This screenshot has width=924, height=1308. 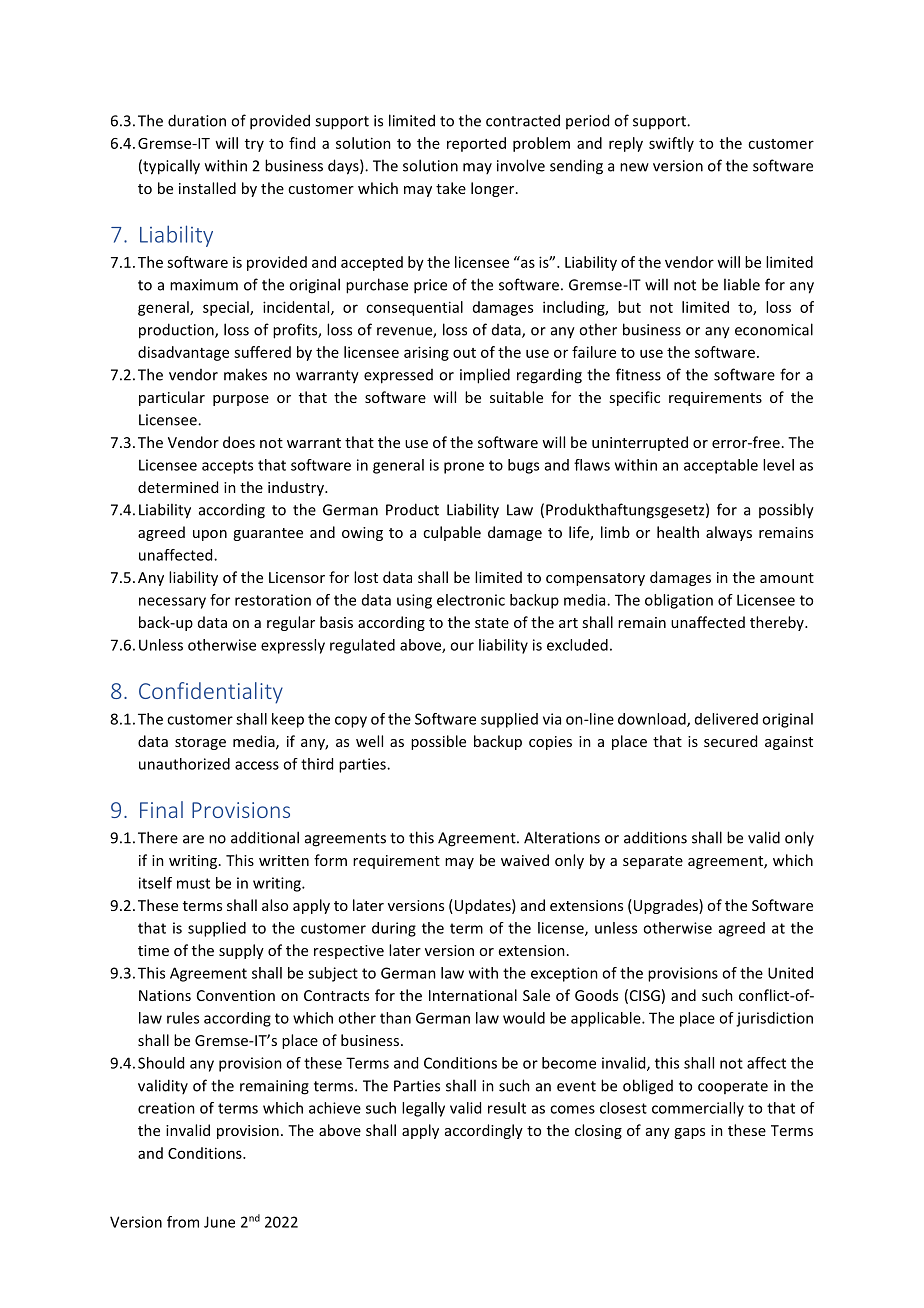 I want to click on out, so click(x=464, y=353).
